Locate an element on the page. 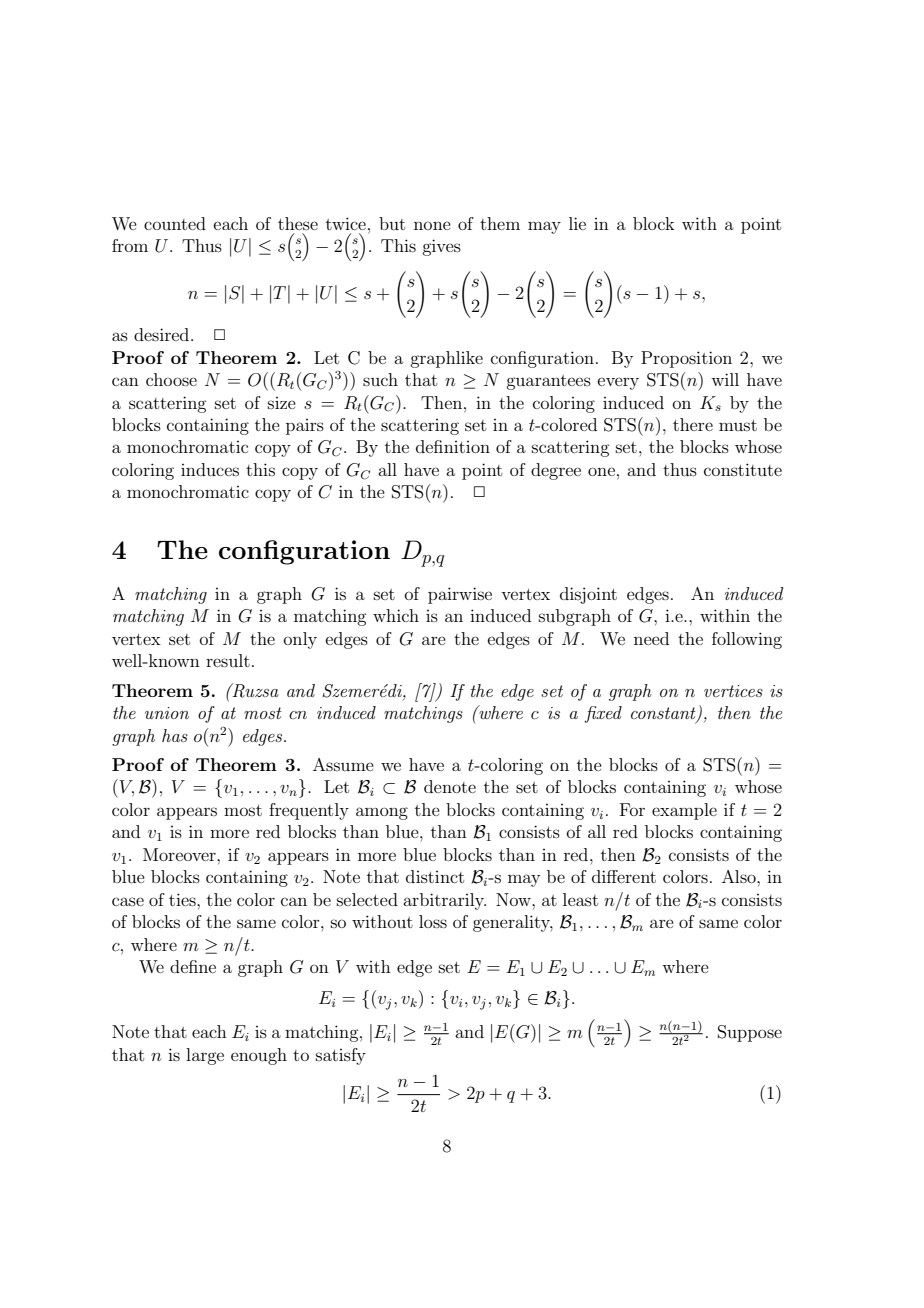 The height and width of the page is (1308, 924). such is located at coordinates (380, 379).
